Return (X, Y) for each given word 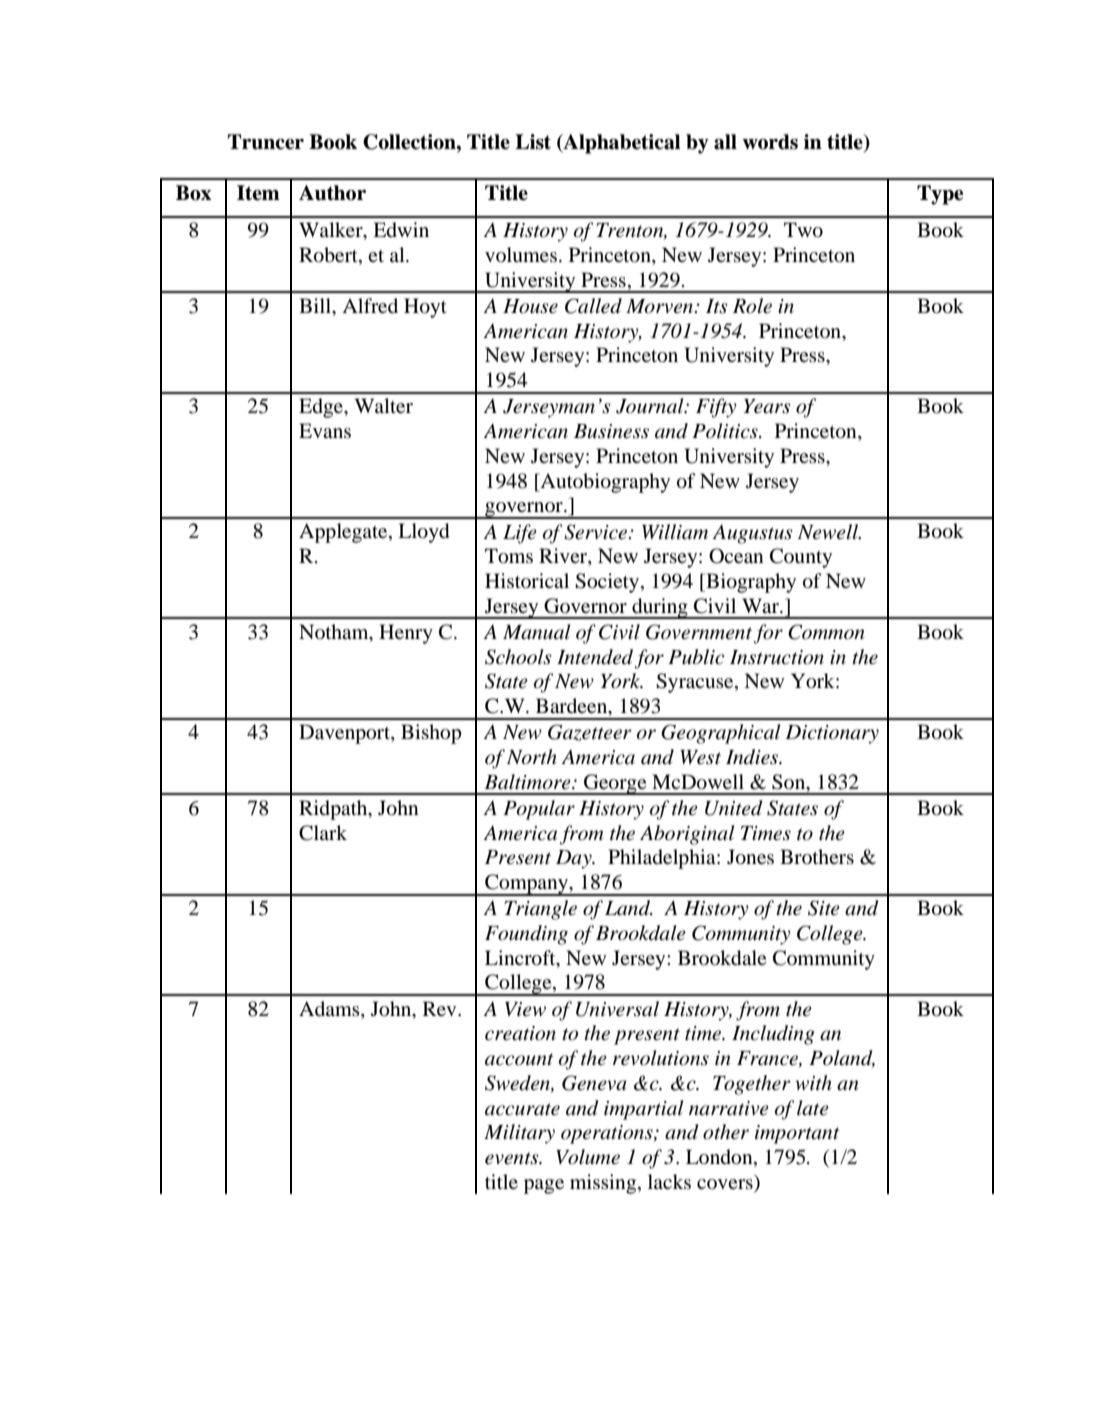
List (533, 142)
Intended (595, 657)
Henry (406, 634)
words (770, 142)
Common (826, 632)
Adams (330, 1008)
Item (258, 193)
